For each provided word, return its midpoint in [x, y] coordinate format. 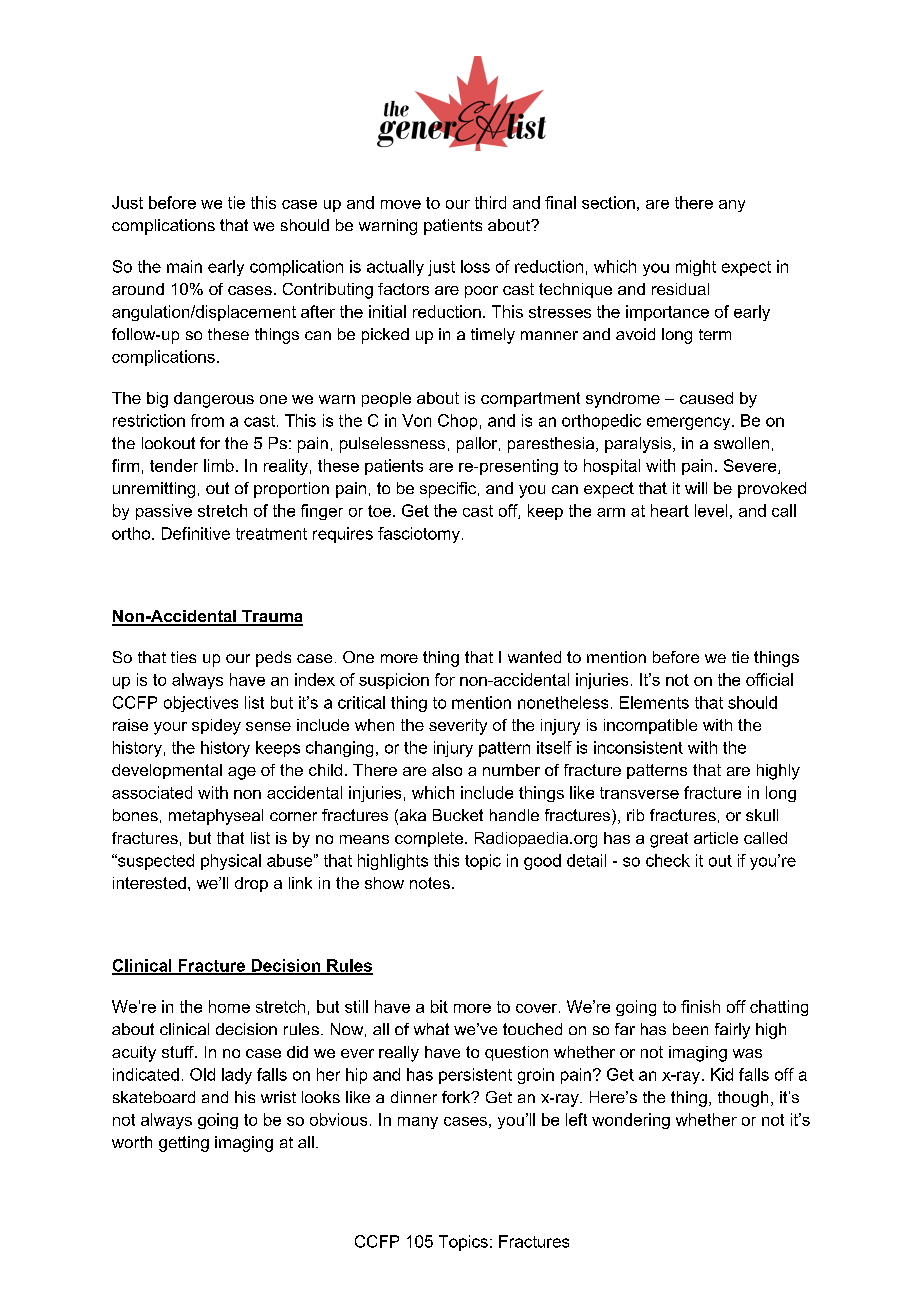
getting [184, 1144]
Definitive [196, 533]
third [490, 202]
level [711, 510]
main [184, 266]
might [696, 268]
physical [231, 862]
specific [449, 490]
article [716, 838]
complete [430, 839]
